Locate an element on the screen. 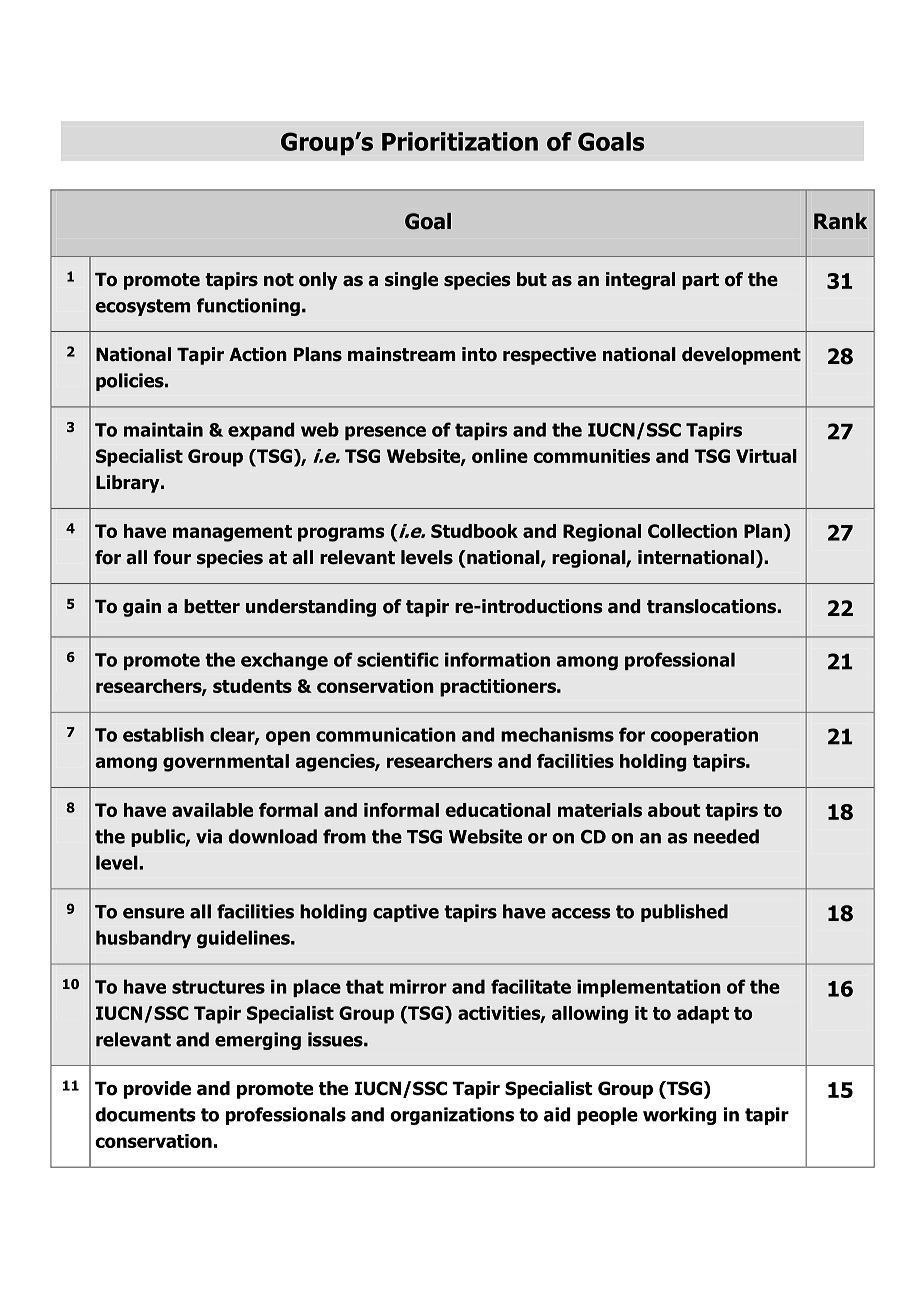  Action is located at coordinates (258, 354).
